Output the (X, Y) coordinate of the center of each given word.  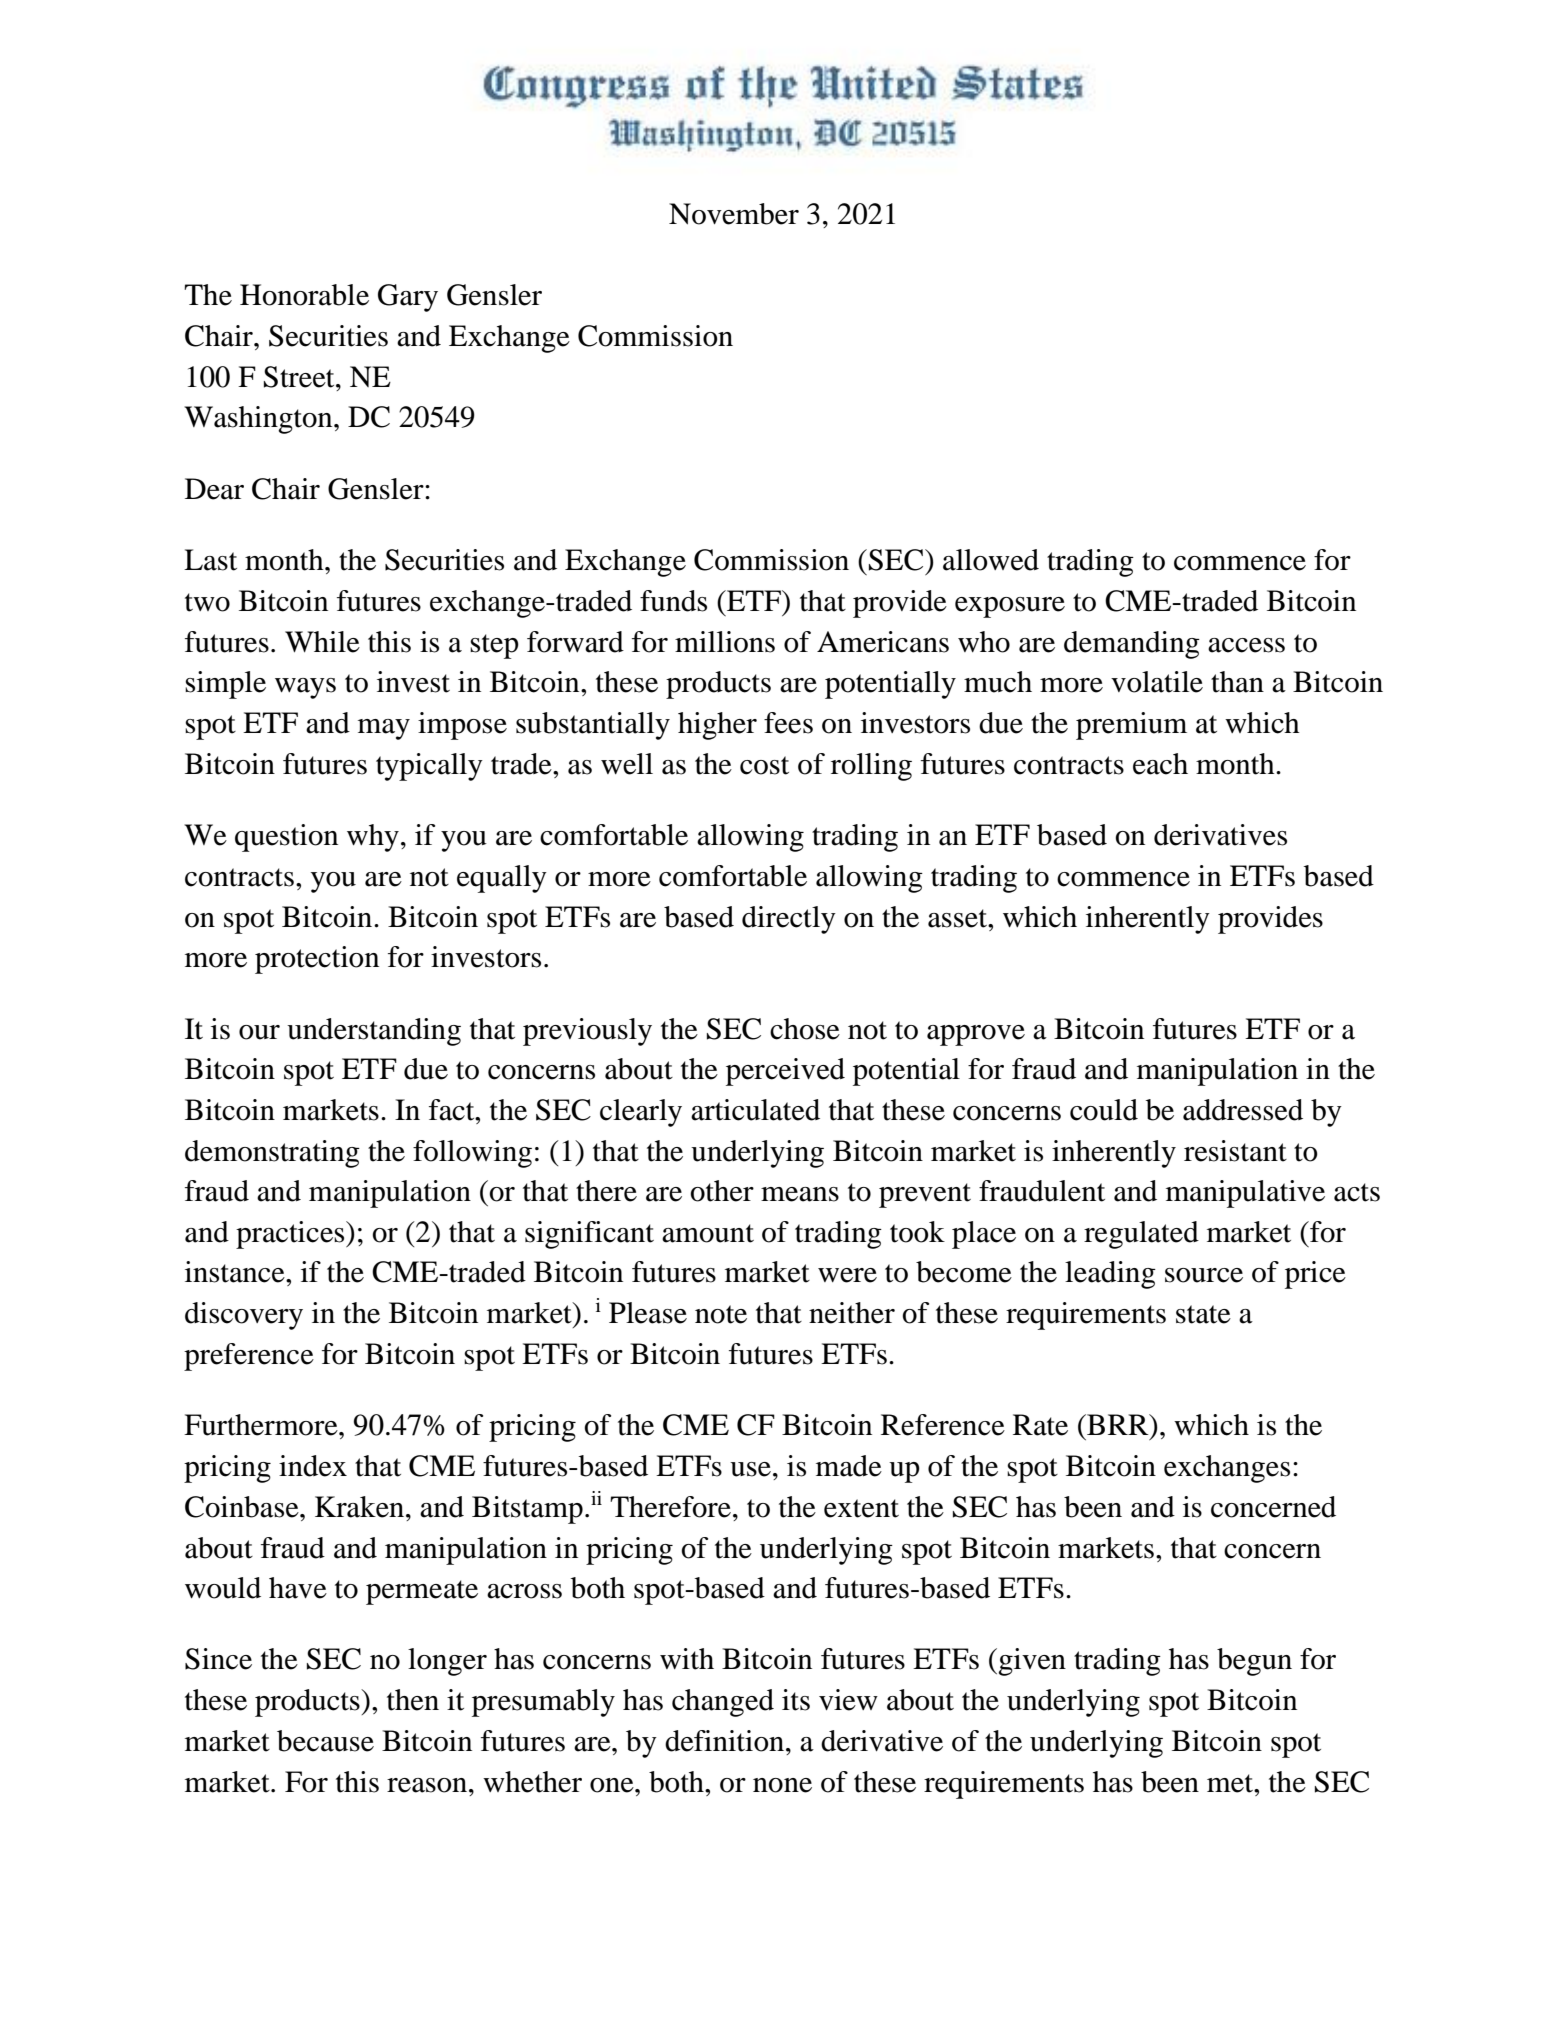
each (1160, 764)
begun (1254, 1662)
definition (726, 1741)
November (734, 214)
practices (291, 1235)
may (384, 729)
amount (708, 1233)
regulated (1141, 1235)
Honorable (304, 295)
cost (764, 765)
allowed (991, 560)
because (325, 1741)
